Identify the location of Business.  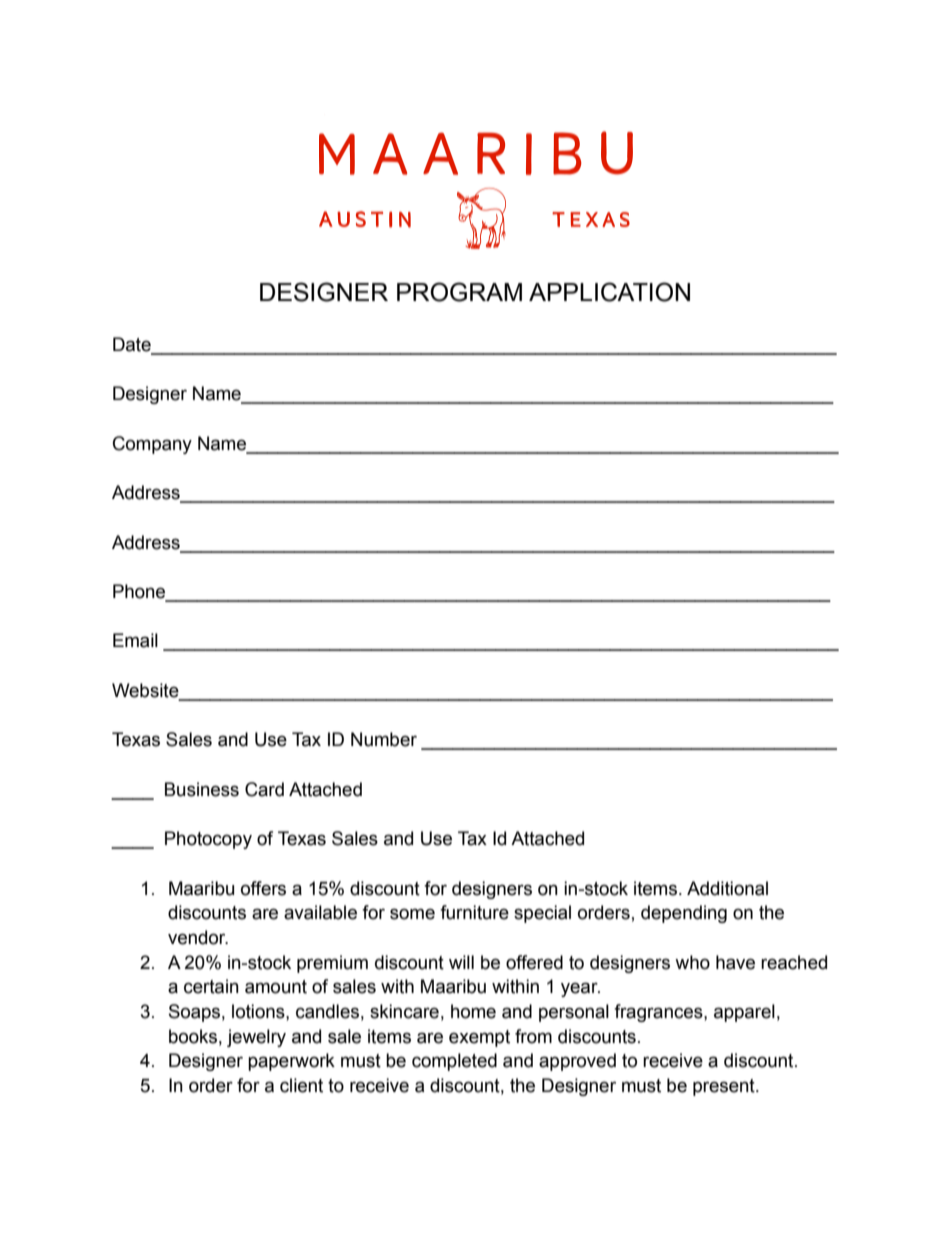
(202, 789).
